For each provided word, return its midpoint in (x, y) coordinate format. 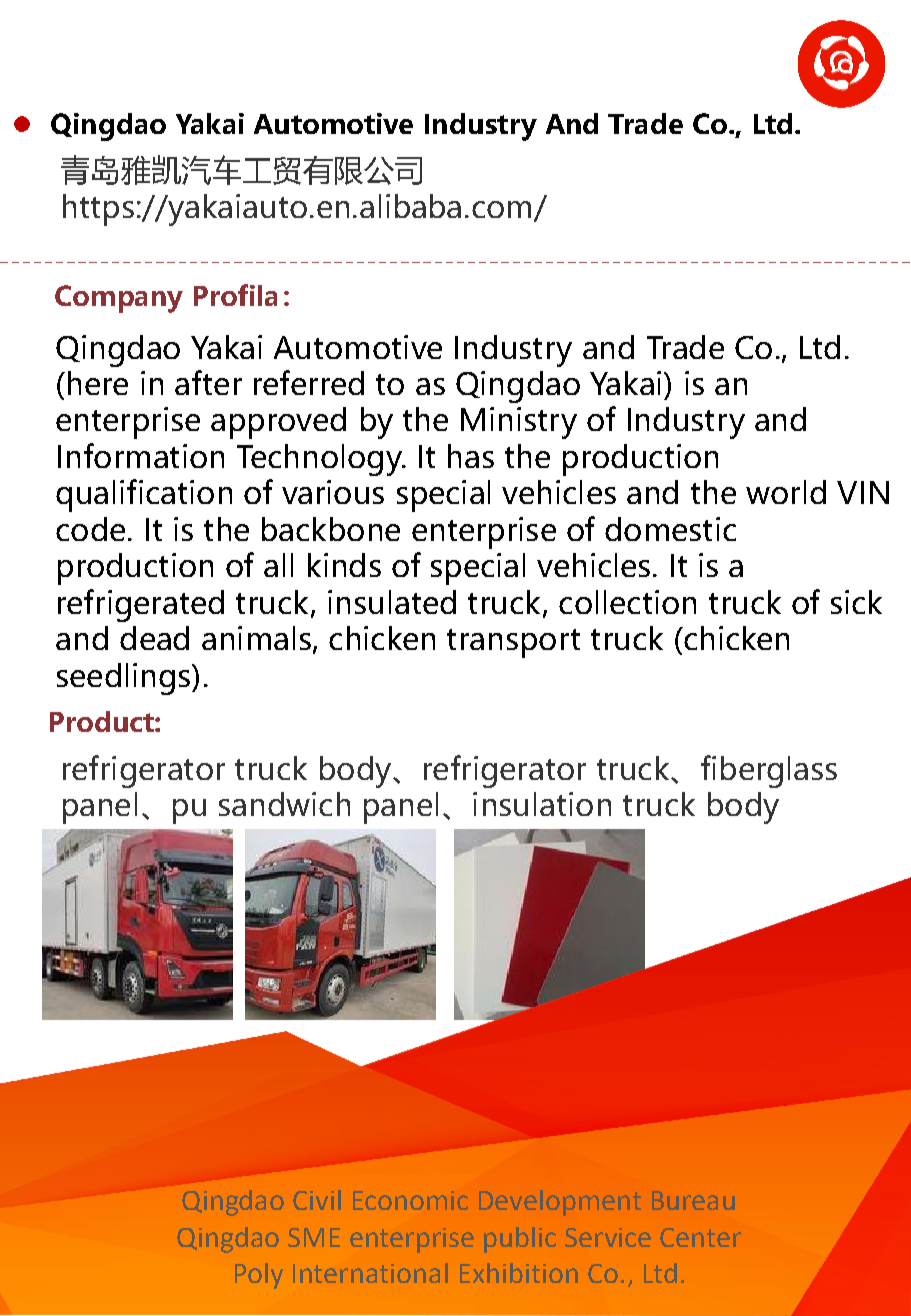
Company (119, 299)
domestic (670, 529)
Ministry (519, 423)
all (278, 565)
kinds (344, 565)
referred (309, 382)
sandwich (284, 804)
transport (513, 643)
